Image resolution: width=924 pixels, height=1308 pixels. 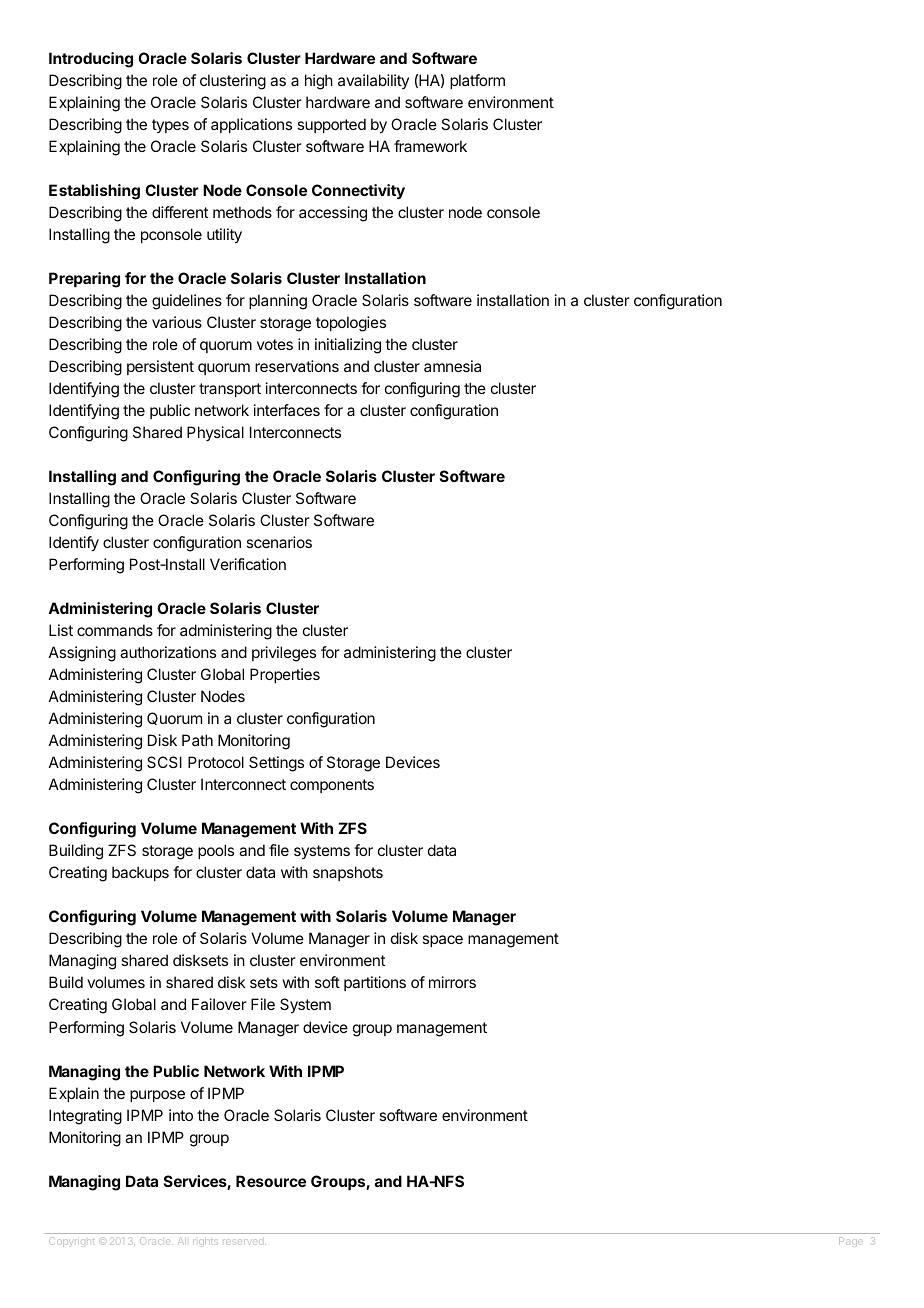 I want to click on initializing, so click(x=348, y=346).
